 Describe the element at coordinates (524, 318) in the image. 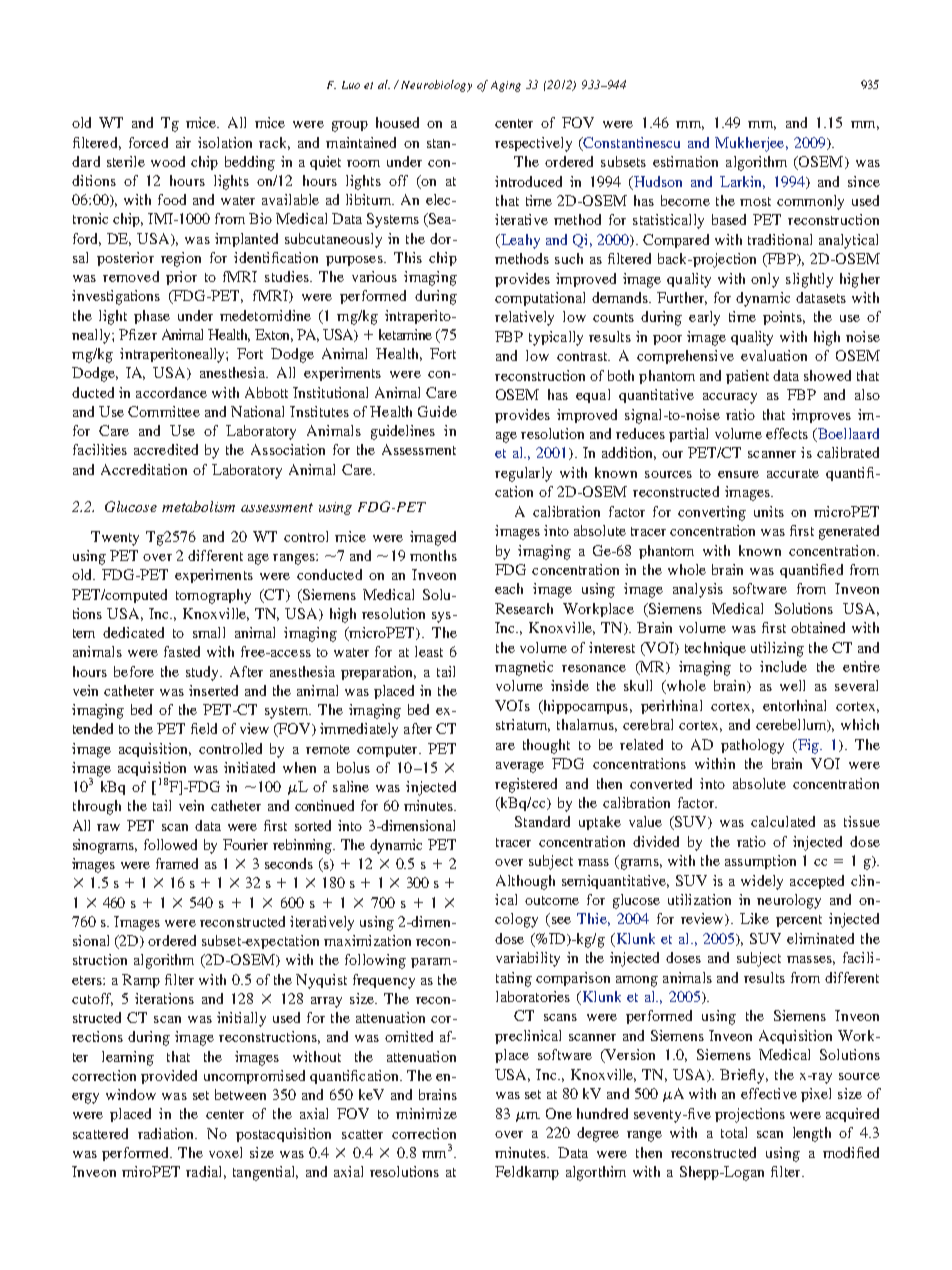

I see `relatively` at that location.
